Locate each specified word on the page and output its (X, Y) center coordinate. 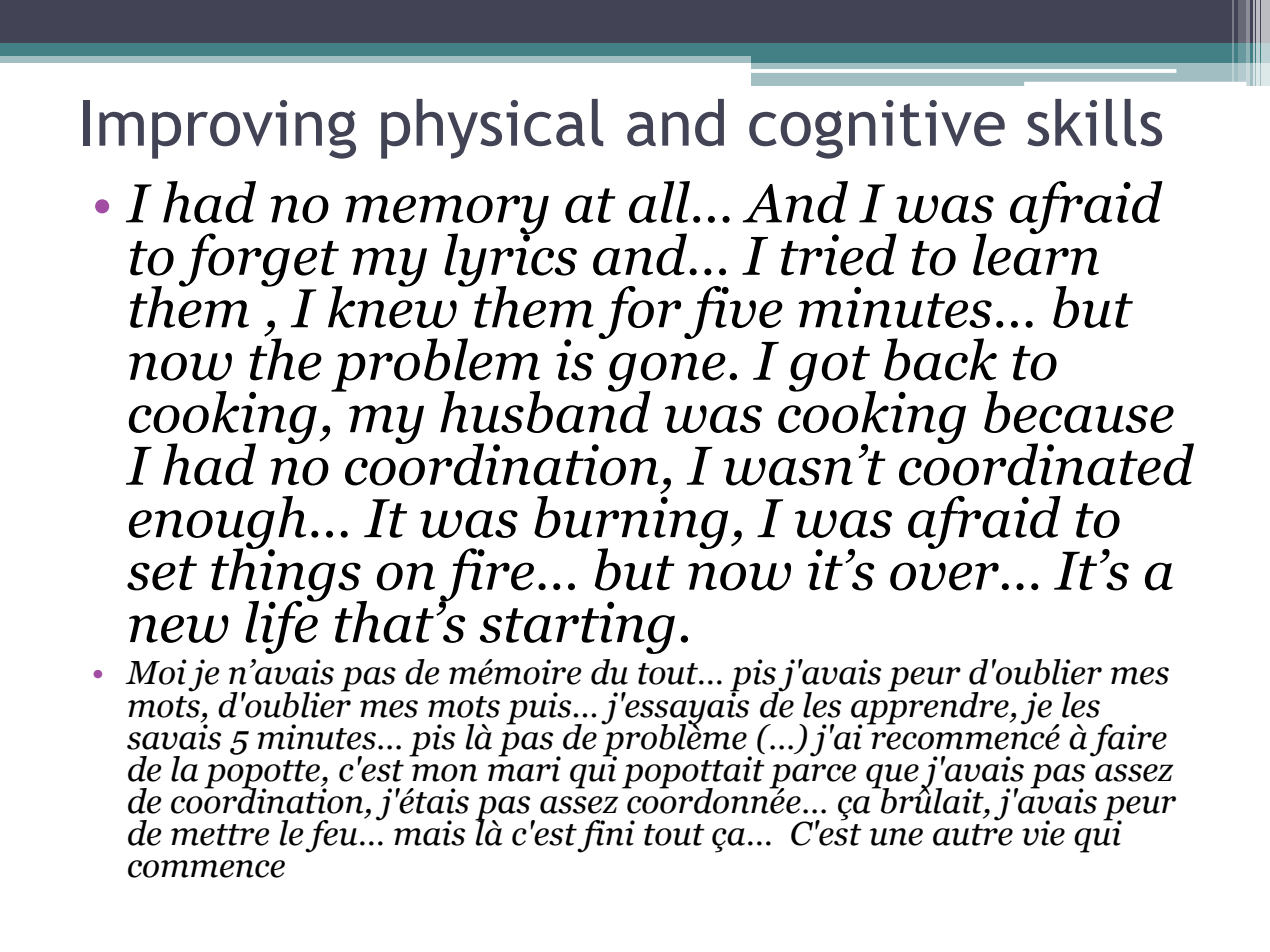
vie (1043, 833)
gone (667, 373)
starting (577, 627)
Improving (219, 129)
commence (206, 869)
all (659, 202)
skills (1094, 122)
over (944, 576)
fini (606, 836)
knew (393, 305)
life (282, 626)
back (940, 359)
